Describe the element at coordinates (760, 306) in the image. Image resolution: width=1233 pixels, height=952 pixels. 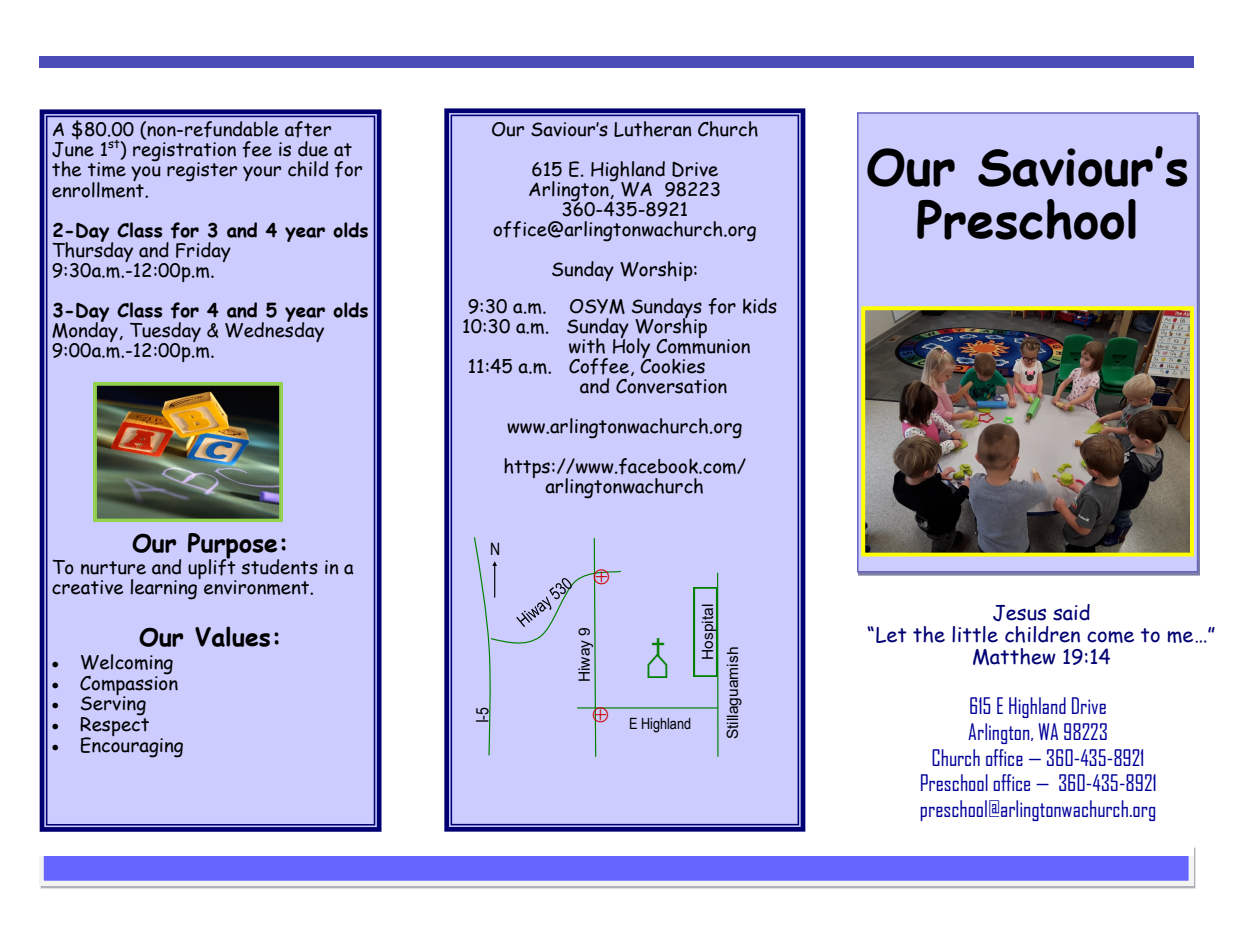
I see `kids` at that location.
